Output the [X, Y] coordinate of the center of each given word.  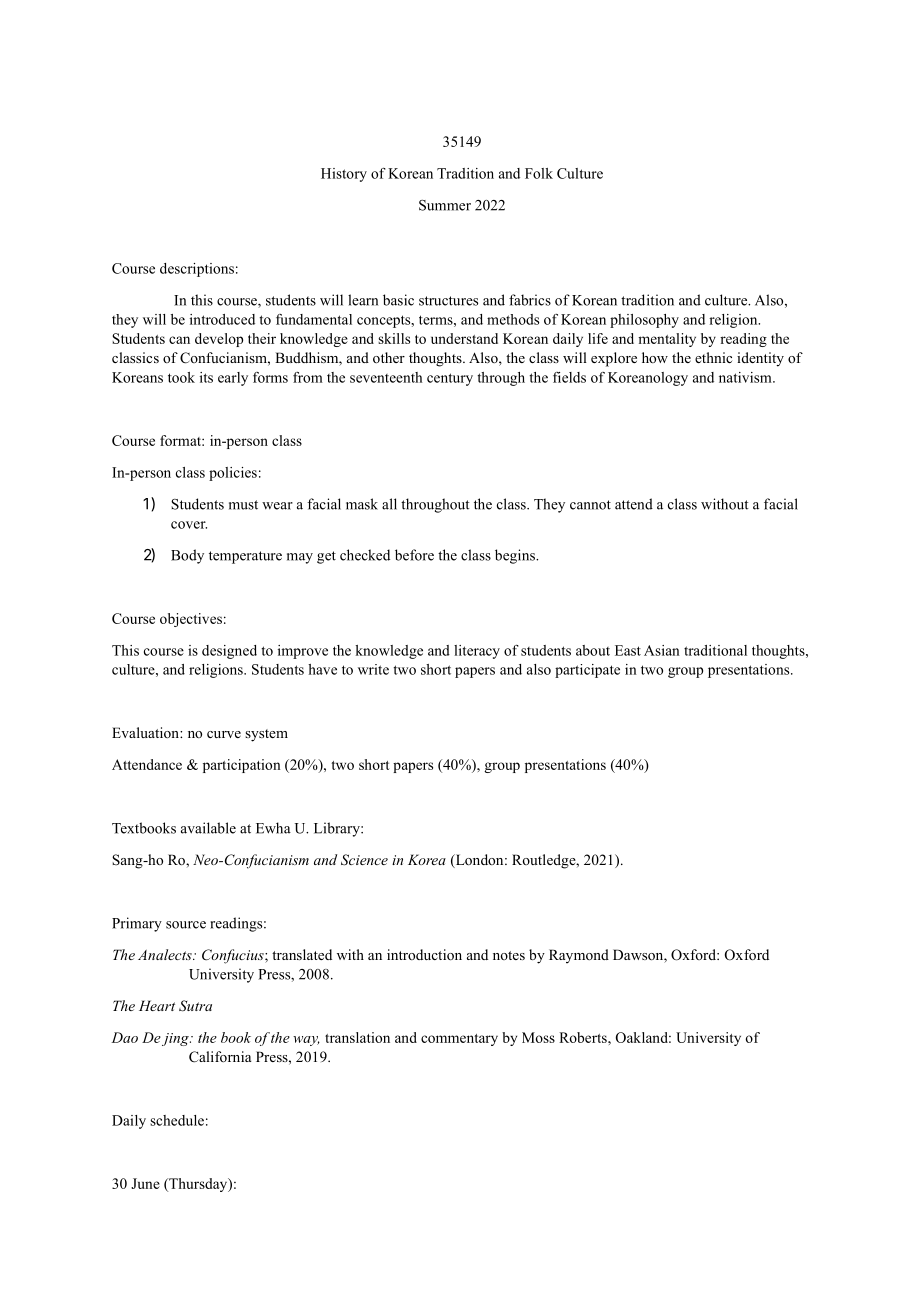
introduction [424, 954]
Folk [539, 173]
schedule [177, 1120]
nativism [746, 377]
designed [229, 652]
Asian [662, 650]
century [450, 379]
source [186, 925]
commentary [459, 1040]
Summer [445, 205]
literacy [477, 652]
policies [233, 474]
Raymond [579, 956]
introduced [222, 319]
